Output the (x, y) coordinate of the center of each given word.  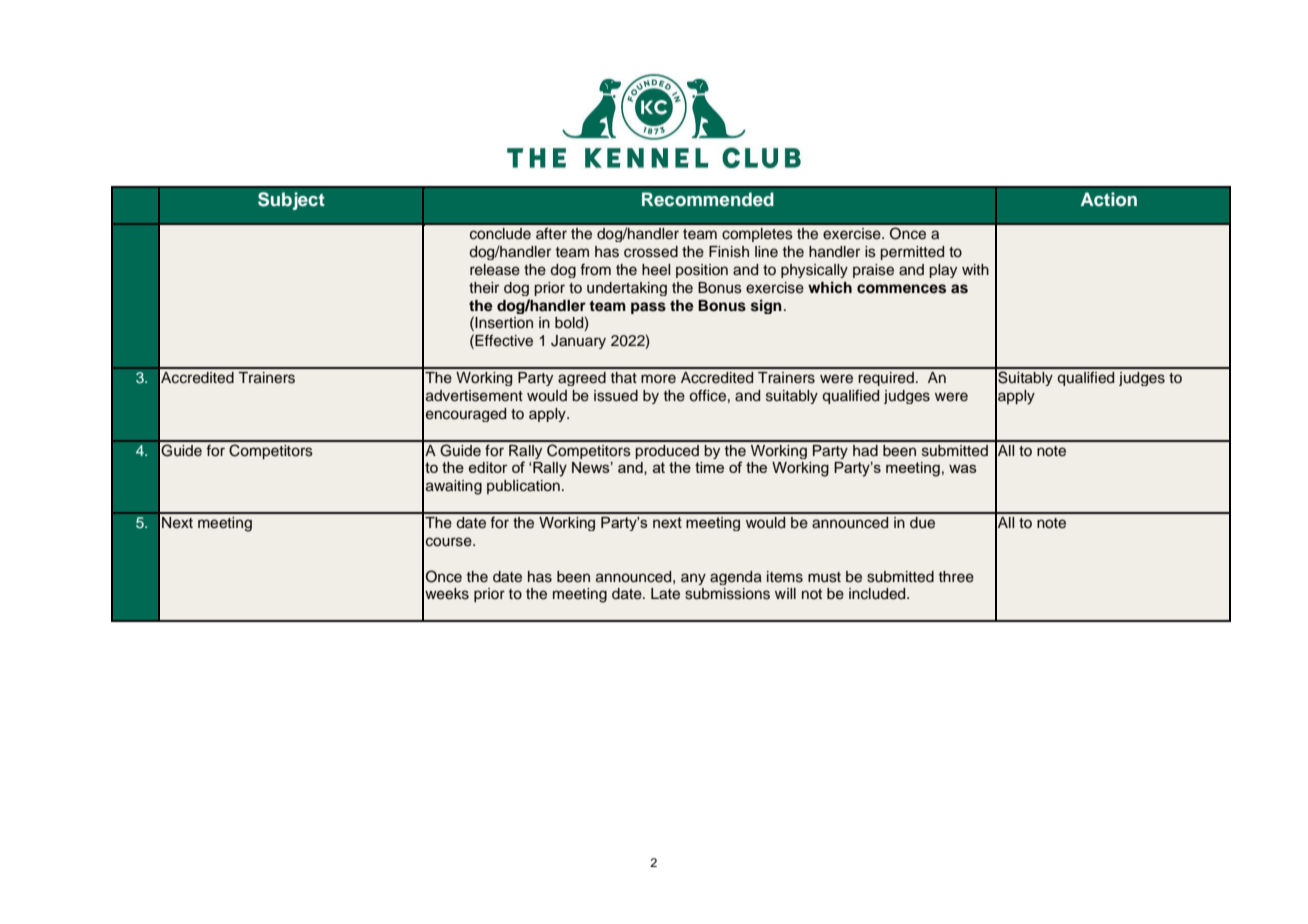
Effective (504, 340)
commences (901, 289)
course (450, 542)
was (963, 468)
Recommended (708, 199)
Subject (291, 201)
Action (1109, 199)
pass (648, 308)
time (709, 467)
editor (488, 467)
